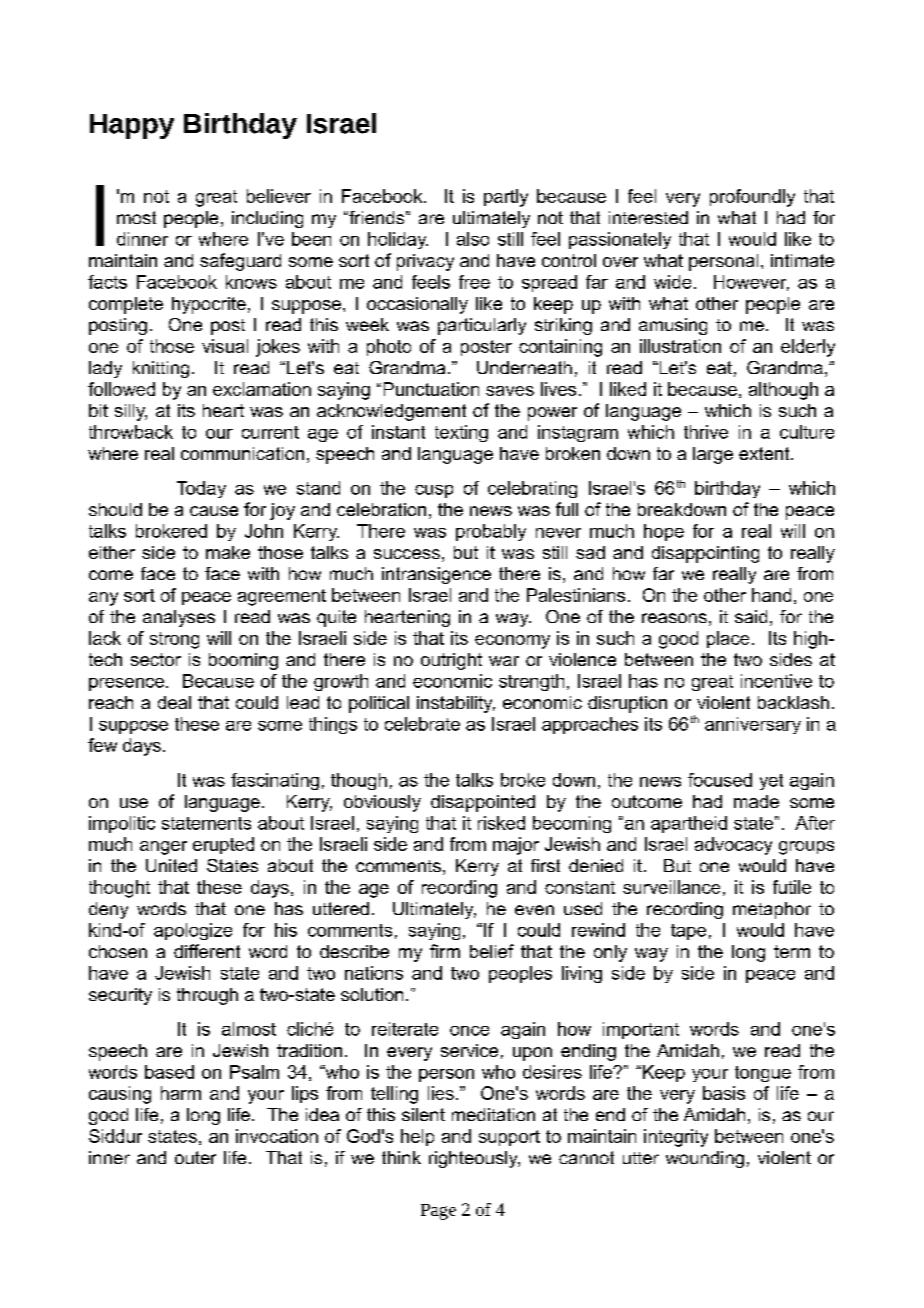 This page has height=1308, width=924. Describe the element at coordinates (132, 126) in the page. I see `Happy` at that location.
